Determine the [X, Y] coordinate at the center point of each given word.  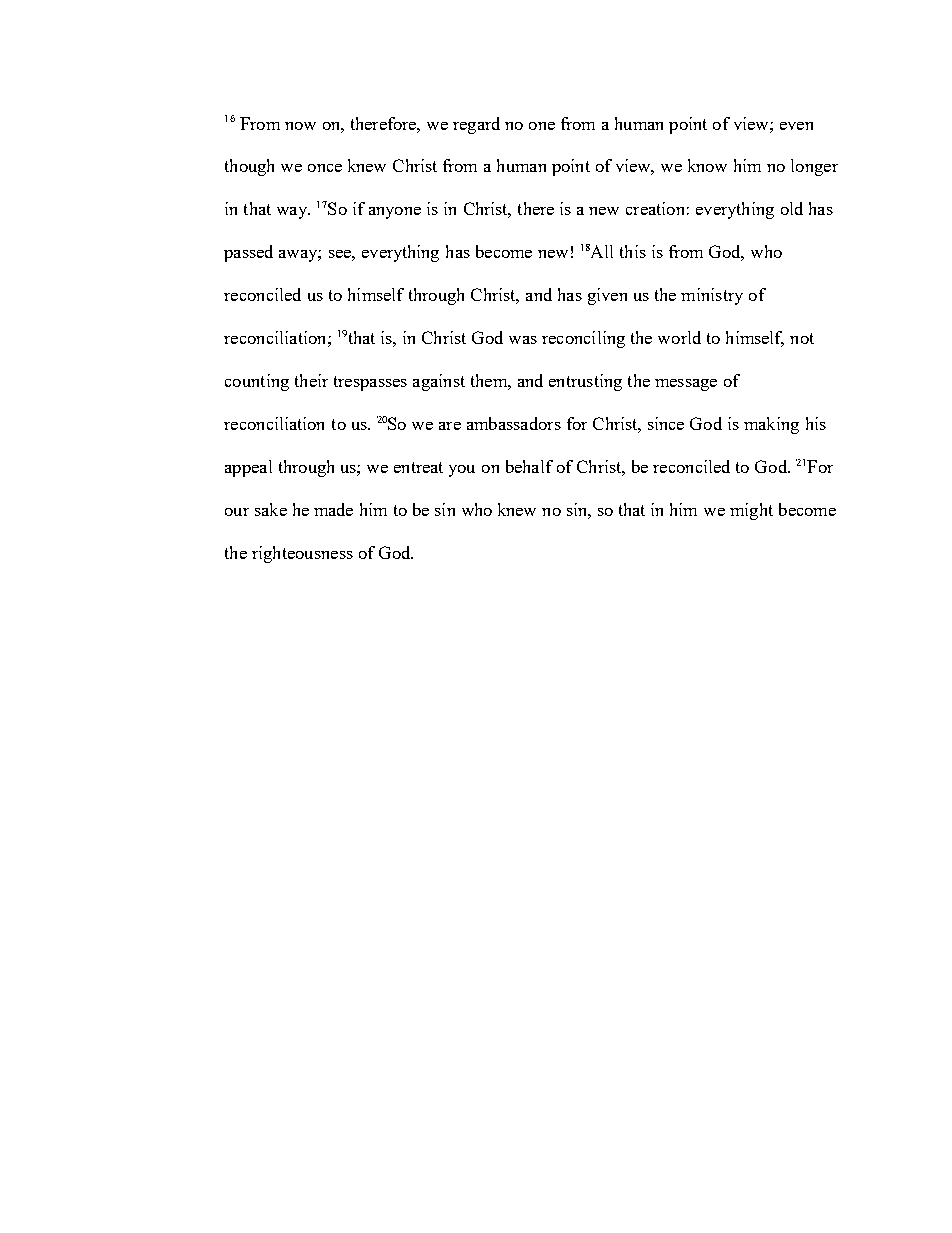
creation [655, 208]
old [792, 208]
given [607, 296]
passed [248, 253]
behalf [529, 466]
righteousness [302, 554]
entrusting [585, 382]
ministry [712, 296]
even [796, 126]
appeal [248, 468]
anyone [395, 213]
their [311, 380]
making [771, 425]
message [686, 385]
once [325, 168]
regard [476, 125]
